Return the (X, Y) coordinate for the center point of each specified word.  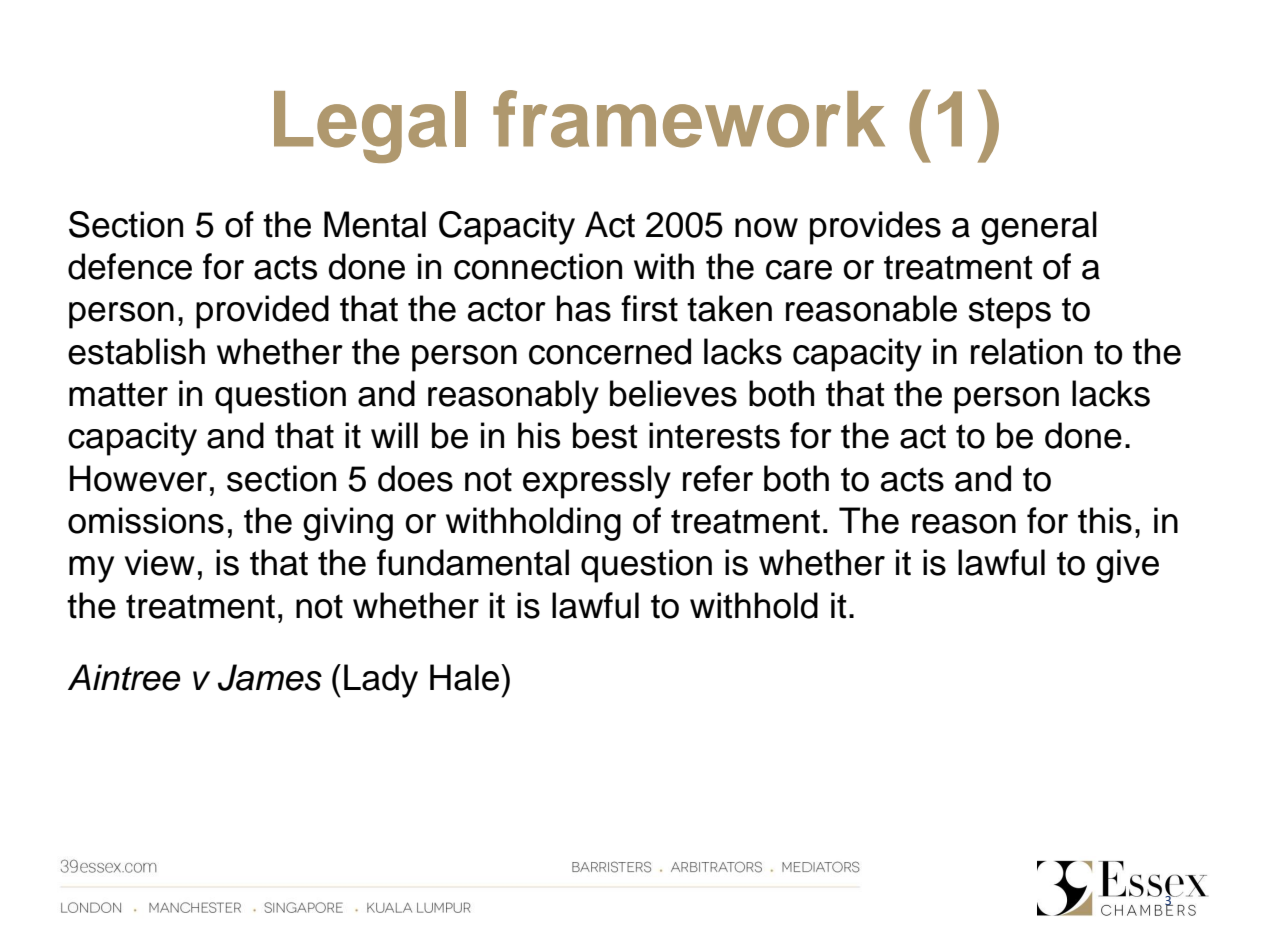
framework (689, 119)
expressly (597, 482)
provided (262, 312)
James (270, 677)
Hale (466, 677)
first (649, 308)
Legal (370, 127)
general (1039, 228)
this (1105, 520)
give (1127, 566)
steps (1010, 313)
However (138, 478)
